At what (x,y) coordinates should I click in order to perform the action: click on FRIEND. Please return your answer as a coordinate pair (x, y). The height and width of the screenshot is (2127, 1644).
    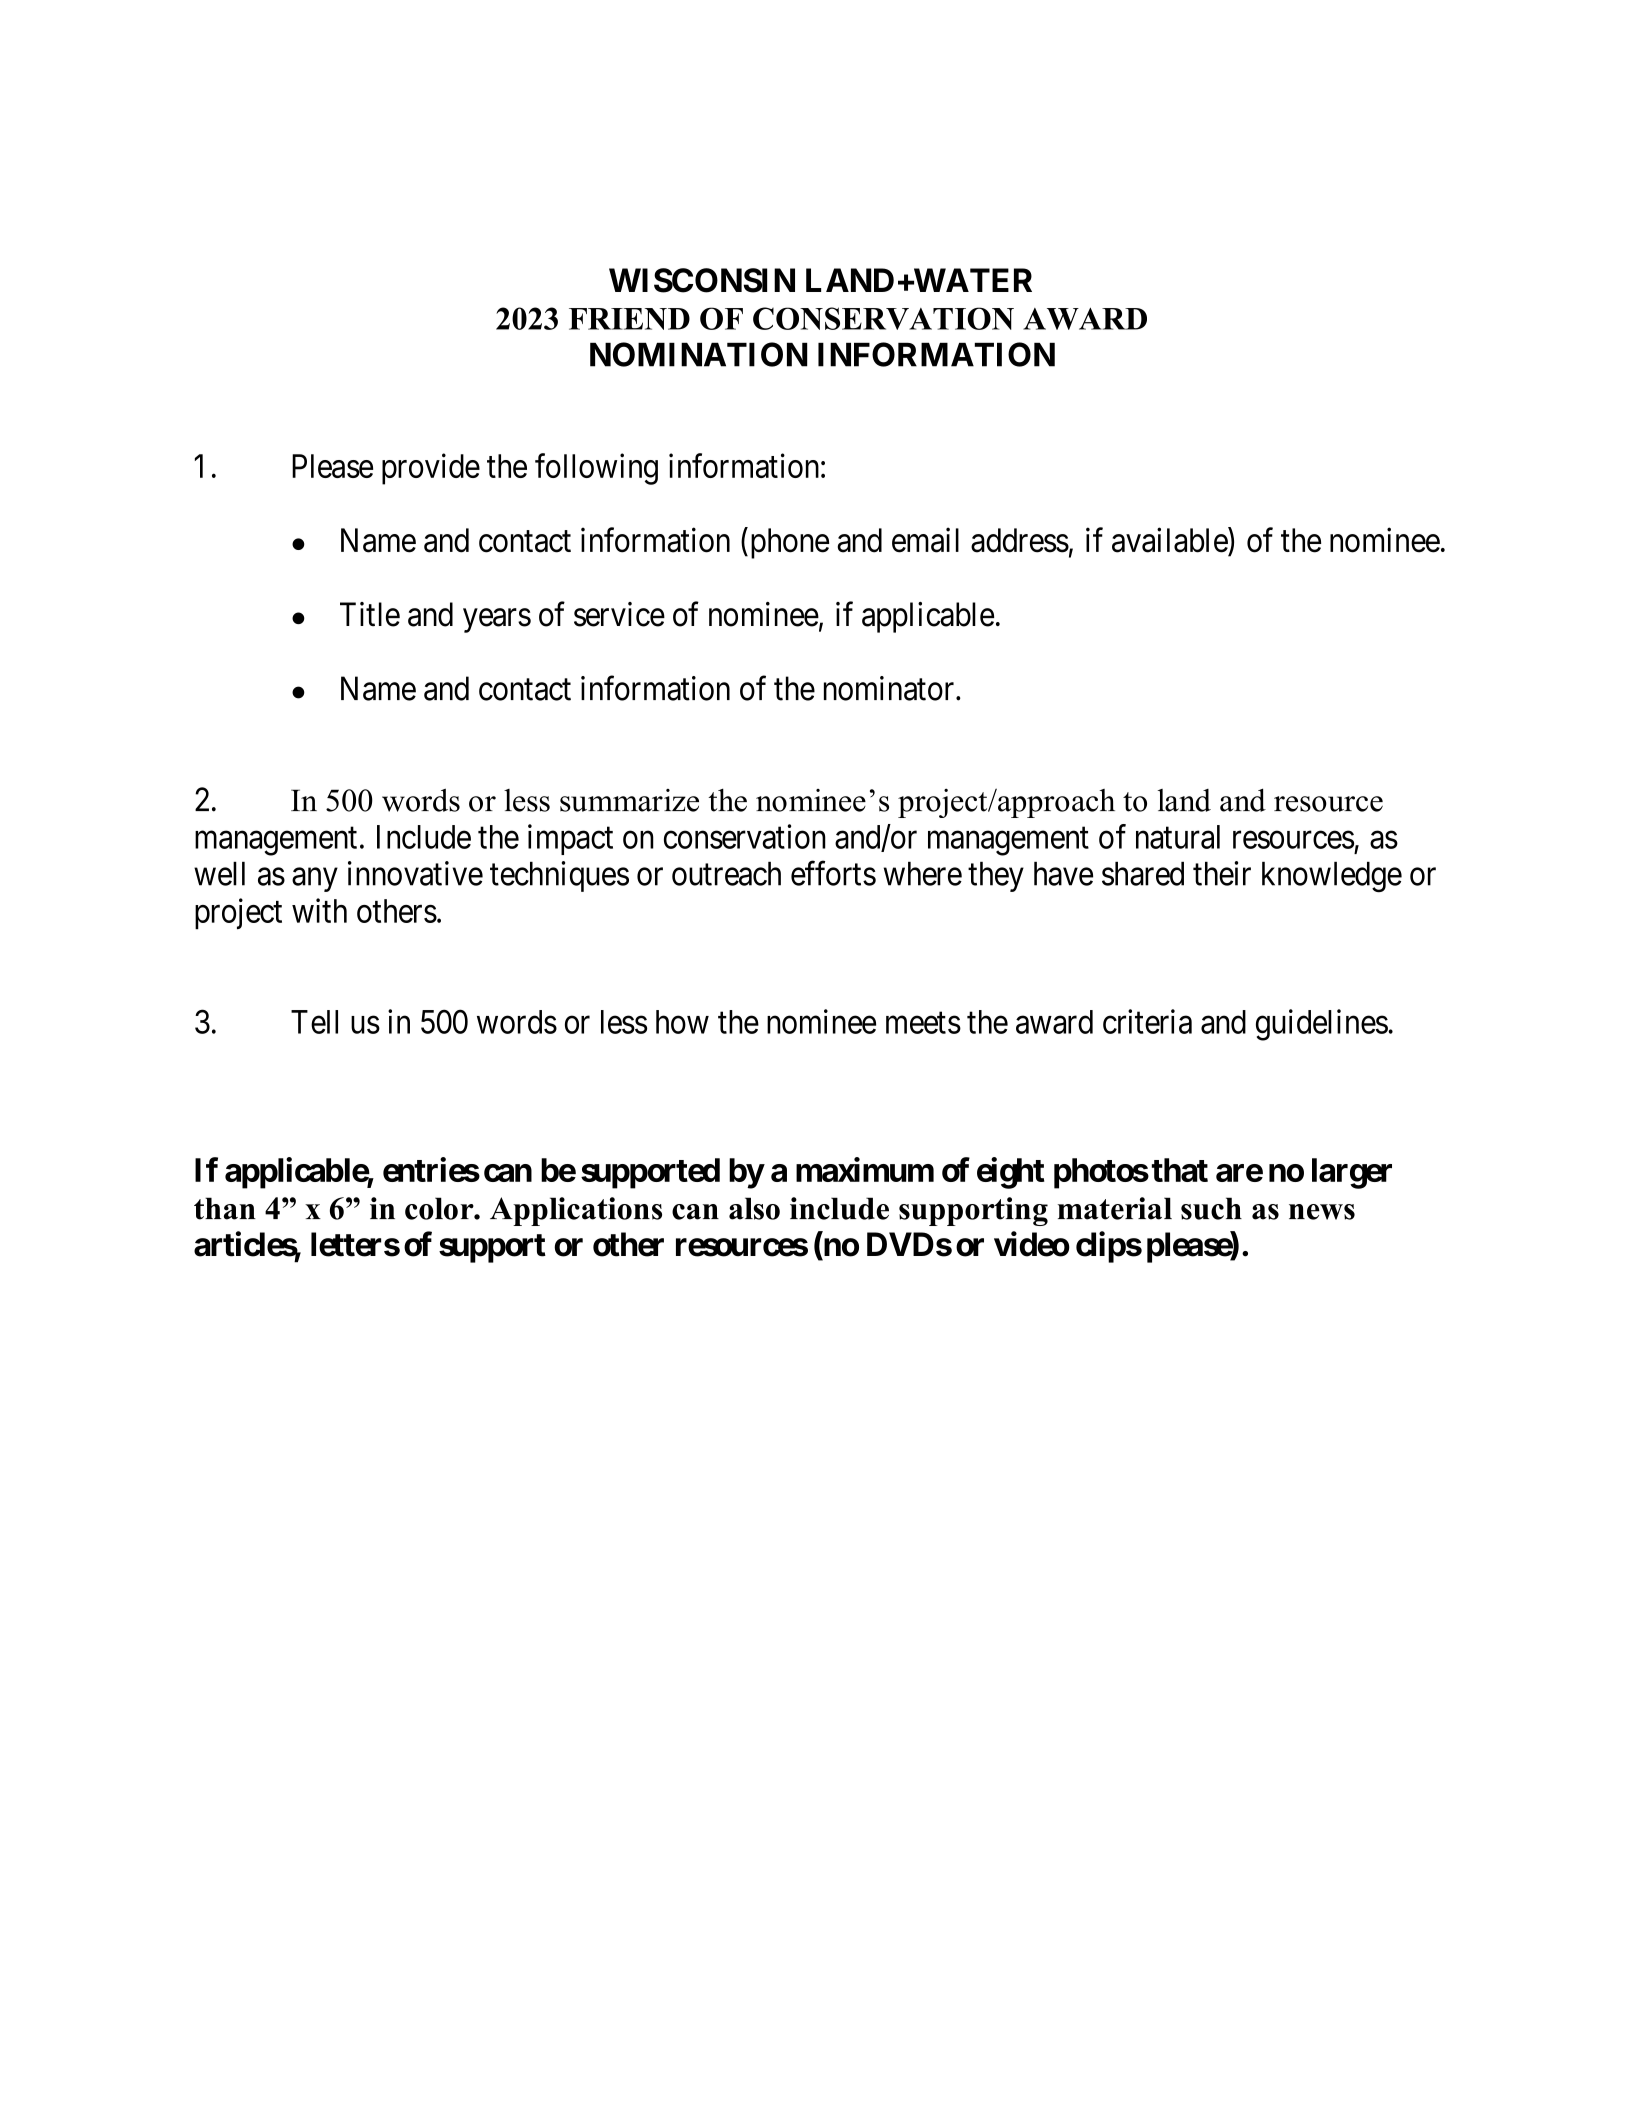
    Looking at the image, I should click on (629, 319).
